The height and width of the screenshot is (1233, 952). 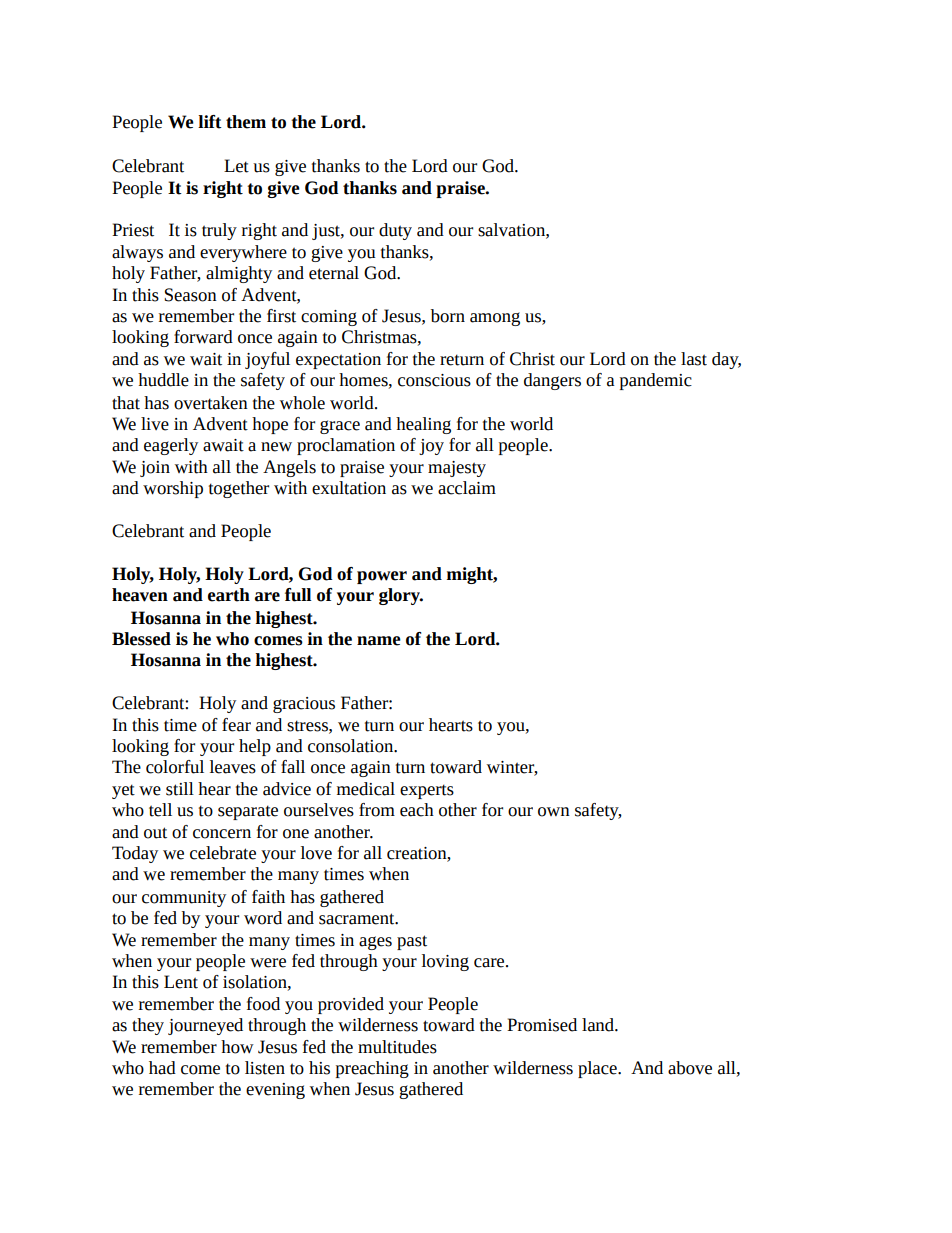 I want to click on conscious, so click(x=434, y=380).
